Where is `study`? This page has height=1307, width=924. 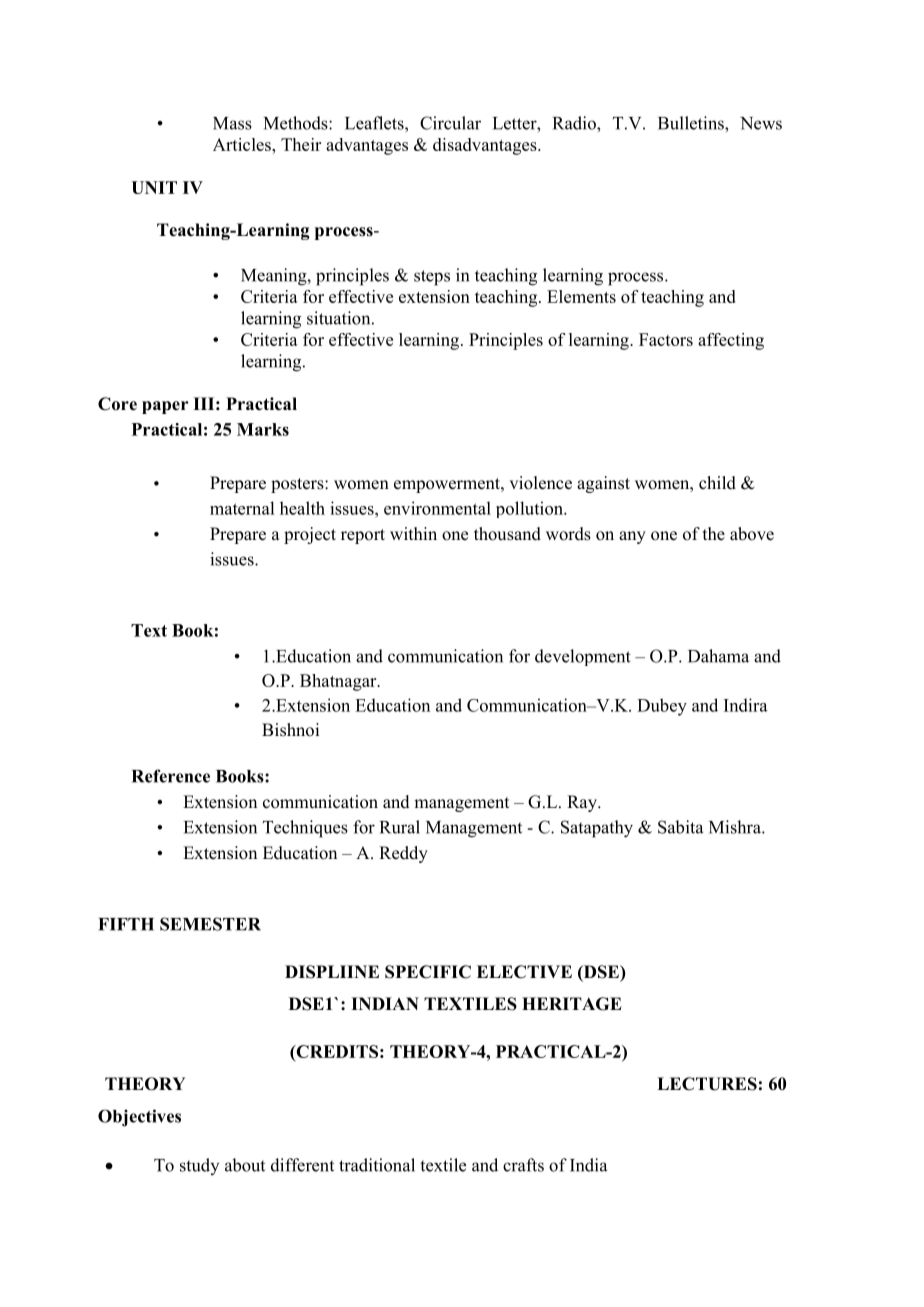 study is located at coordinates (199, 1166).
